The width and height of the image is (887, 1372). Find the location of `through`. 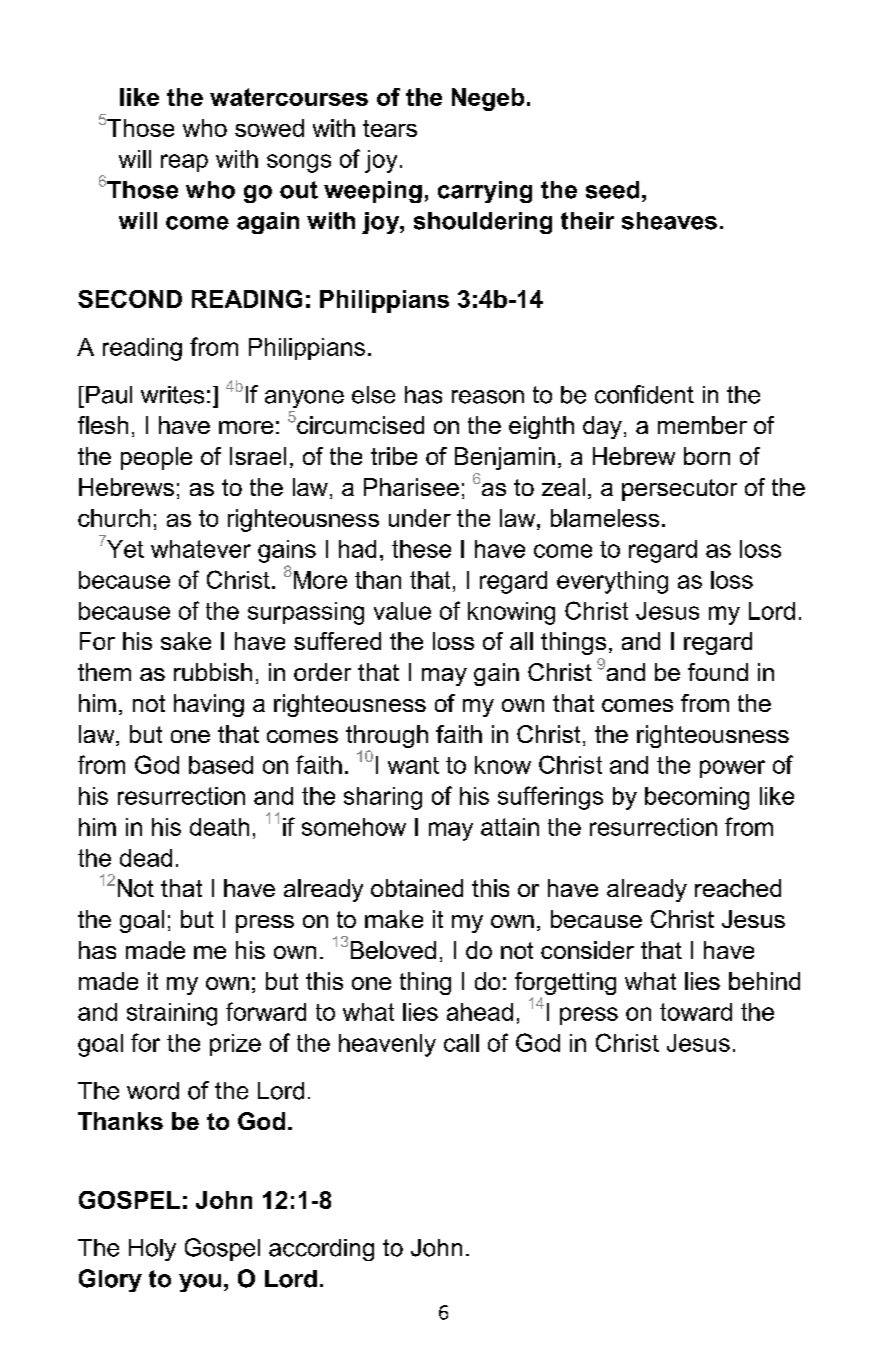

through is located at coordinates (387, 738).
